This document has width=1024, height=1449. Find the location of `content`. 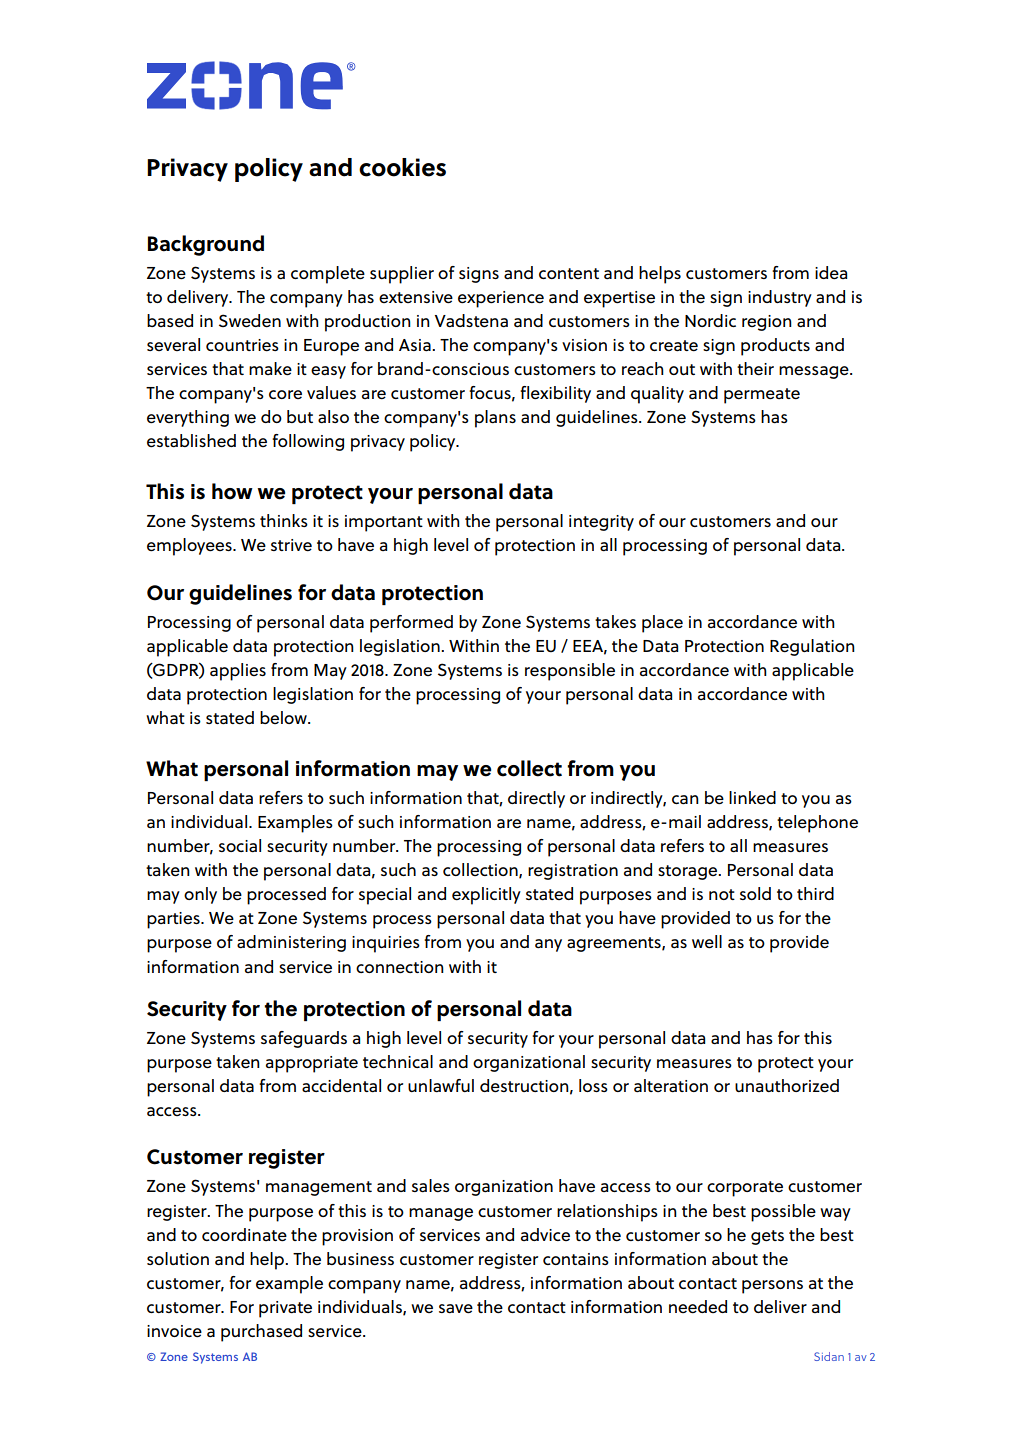

content is located at coordinates (569, 273).
